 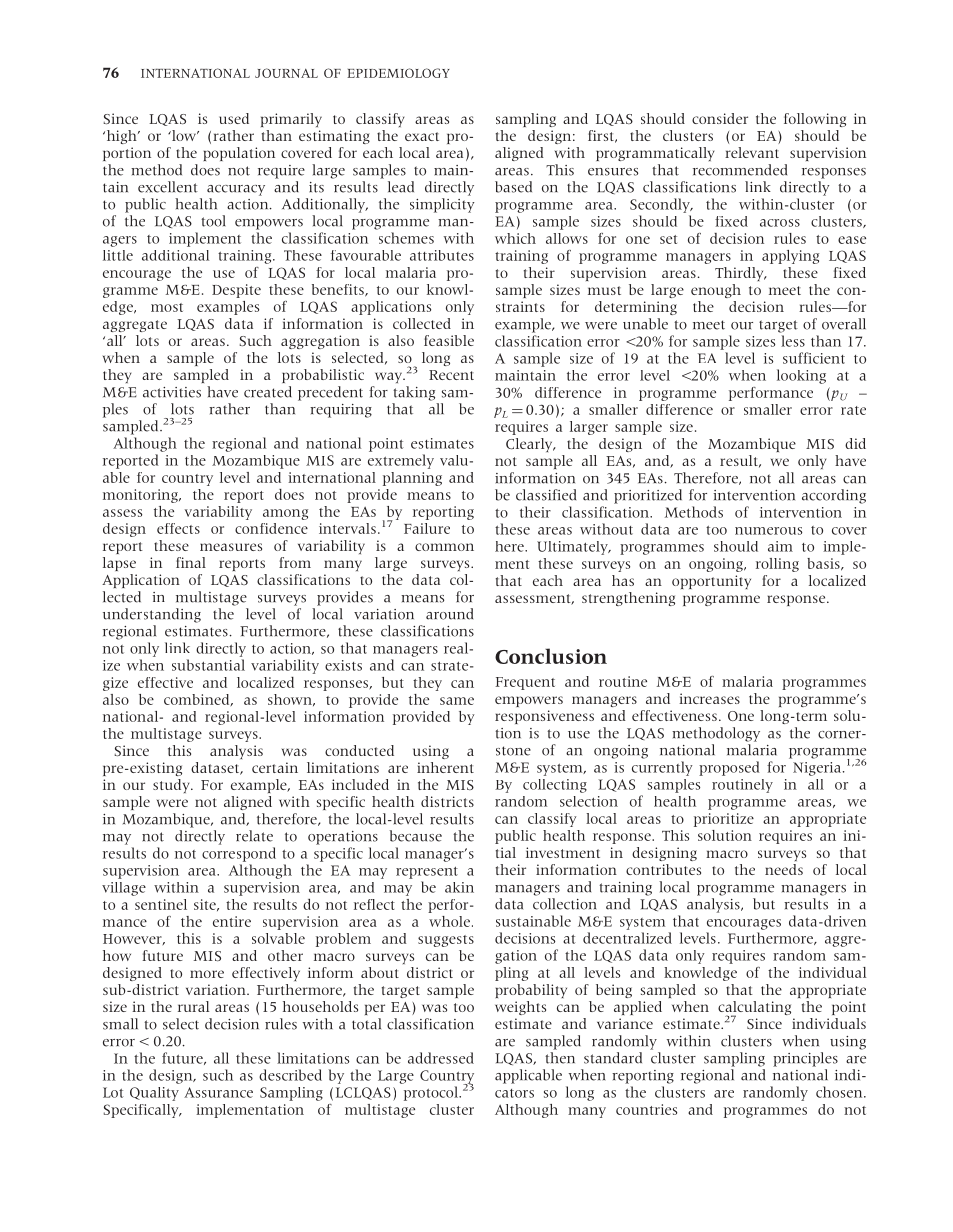 What do you see at coordinates (720, 118) in the screenshot?
I see `consider` at bounding box center [720, 118].
